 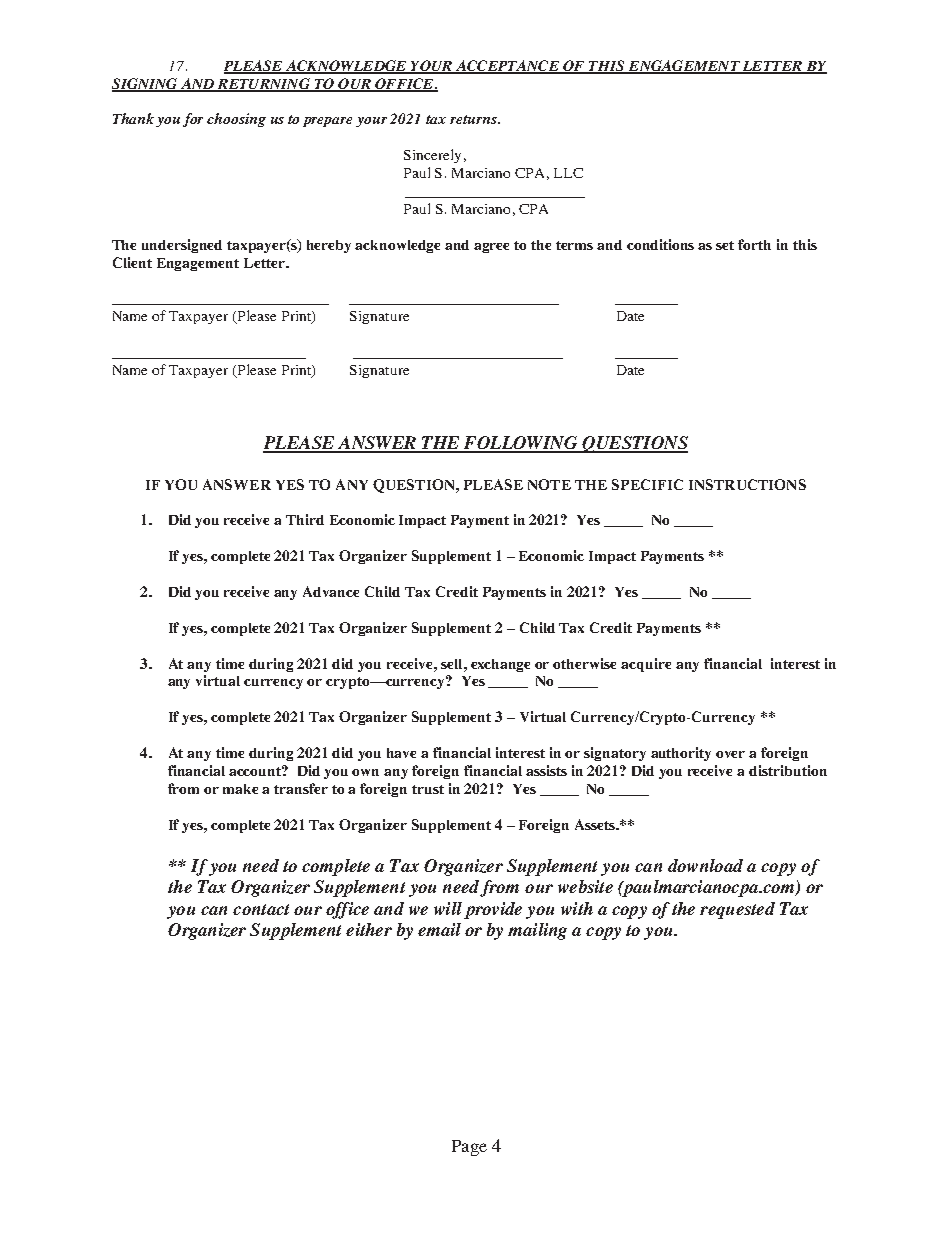 What do you see at coordinates (236, 120) in the image?
I see `choosing` at bounding box center [236, 120].
